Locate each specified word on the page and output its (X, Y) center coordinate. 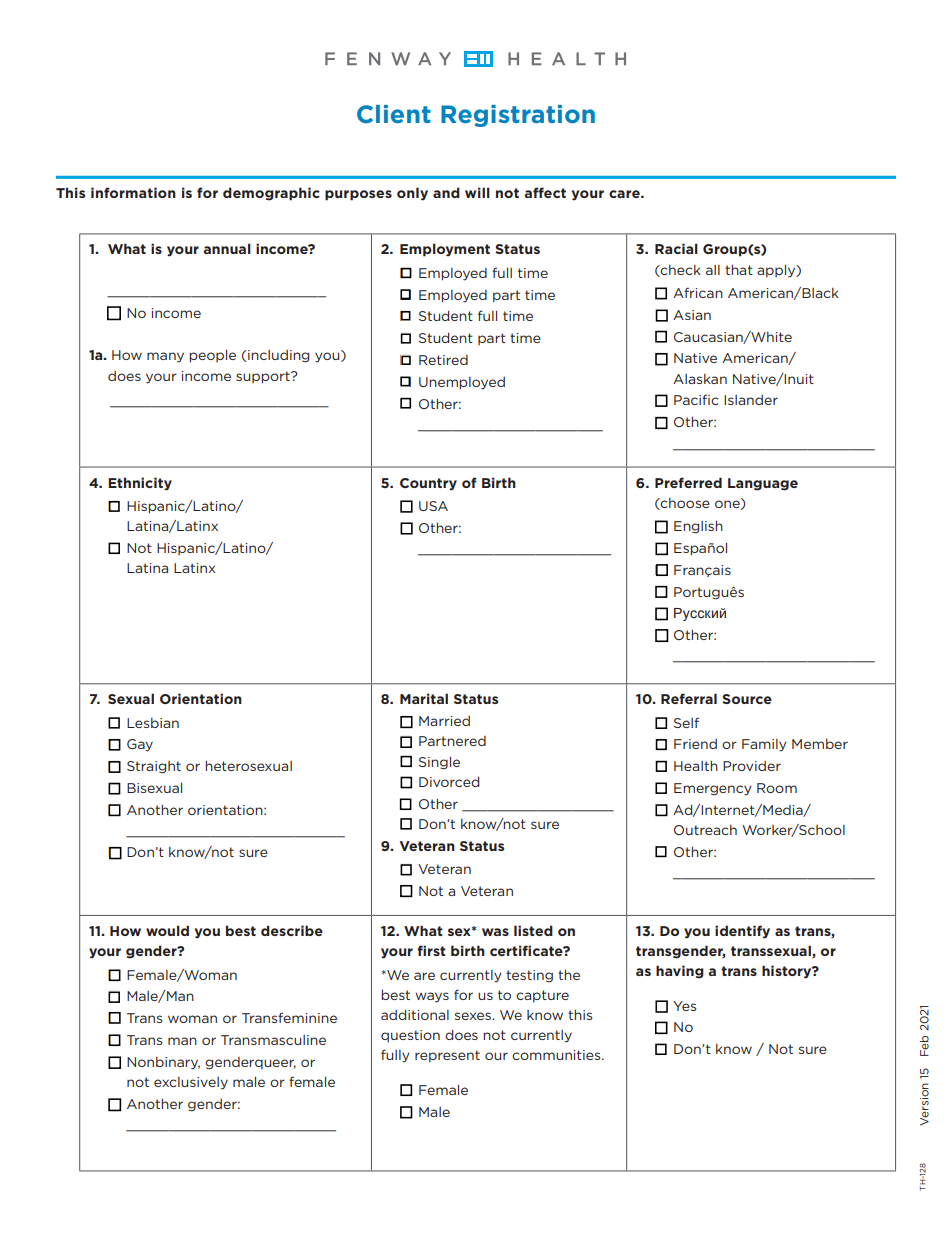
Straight (154, 767)
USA (433, 506)
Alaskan (700, 379)
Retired (443, 360)
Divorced (449, 782)
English (698, 527)
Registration (518, 116)
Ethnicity (140, 484)
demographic (271, 194)
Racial (676, 248)
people (212, 356)
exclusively (191, 1083)
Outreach (705, 830)
